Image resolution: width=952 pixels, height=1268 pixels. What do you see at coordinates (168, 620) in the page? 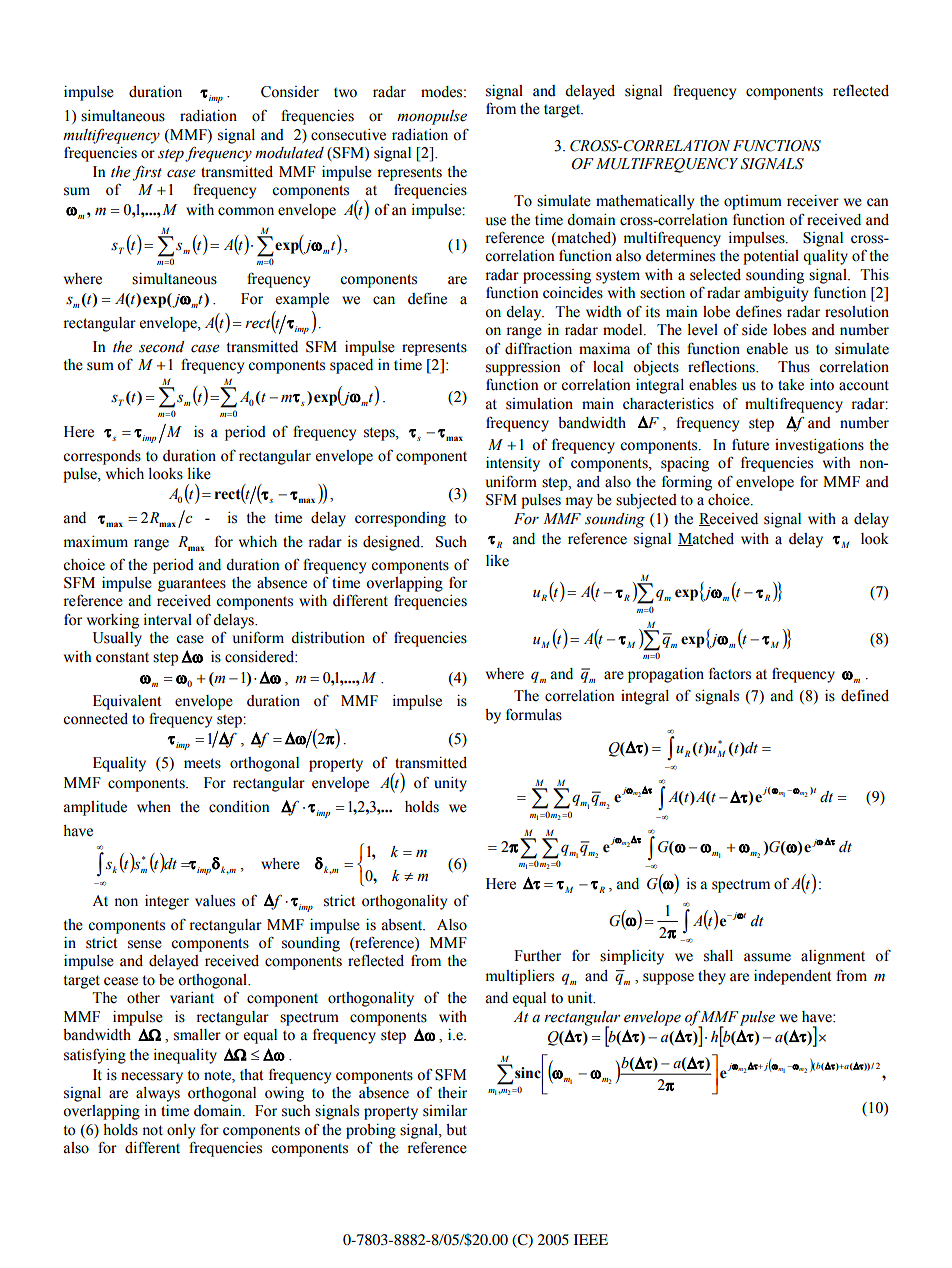
I see `interval` at bounding box center [168, 620].
